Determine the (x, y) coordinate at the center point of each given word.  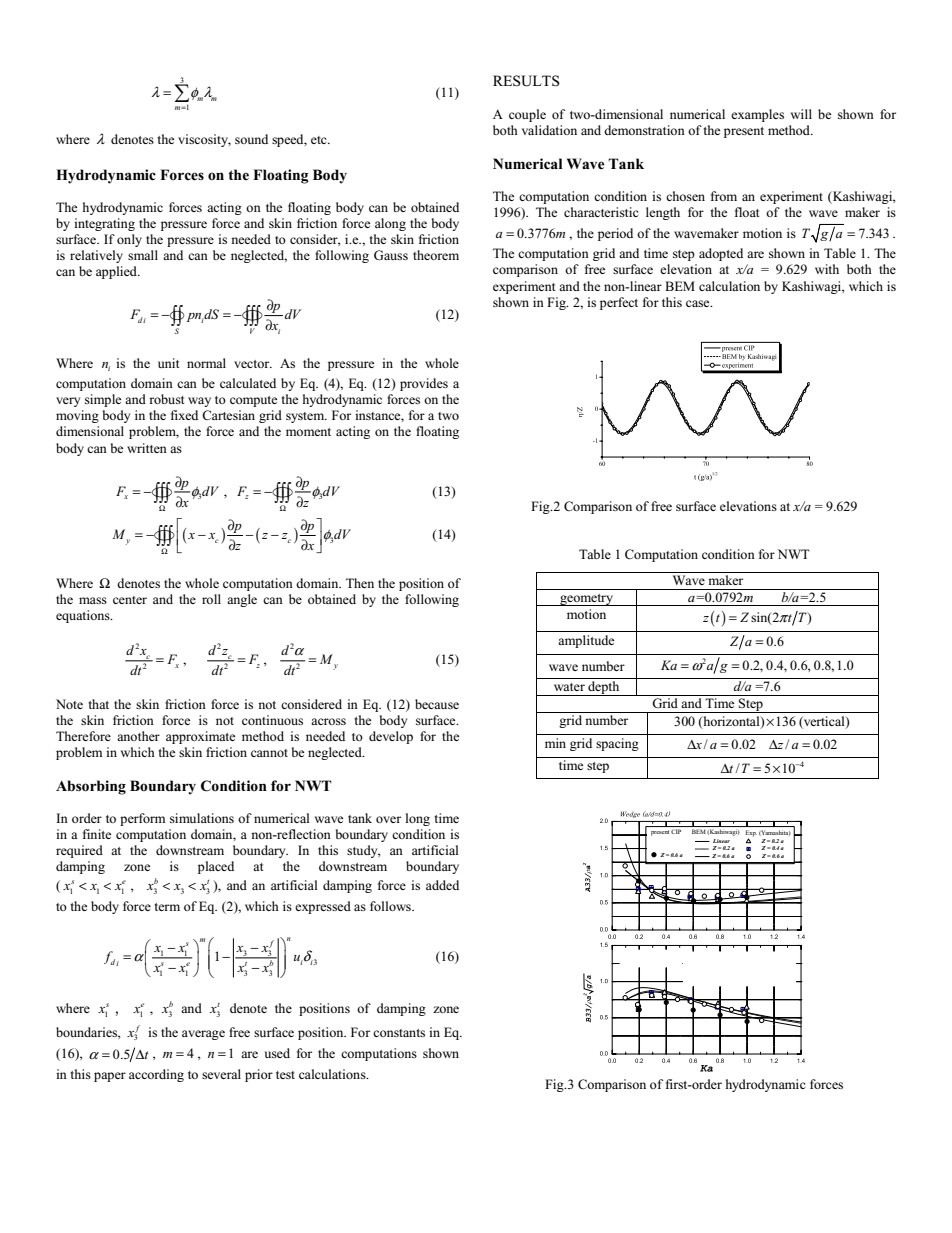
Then (360, 583)
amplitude (586, 641)
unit (168, 363)
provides (424, 384)
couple (527, 115)
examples (757, 115)
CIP (676, 831)
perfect (619, 303)
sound (251, 139)
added (442, 885)
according (156, 1075)
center (130, 600)
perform (142, 819)
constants (399, 1033)
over (388, 819)
